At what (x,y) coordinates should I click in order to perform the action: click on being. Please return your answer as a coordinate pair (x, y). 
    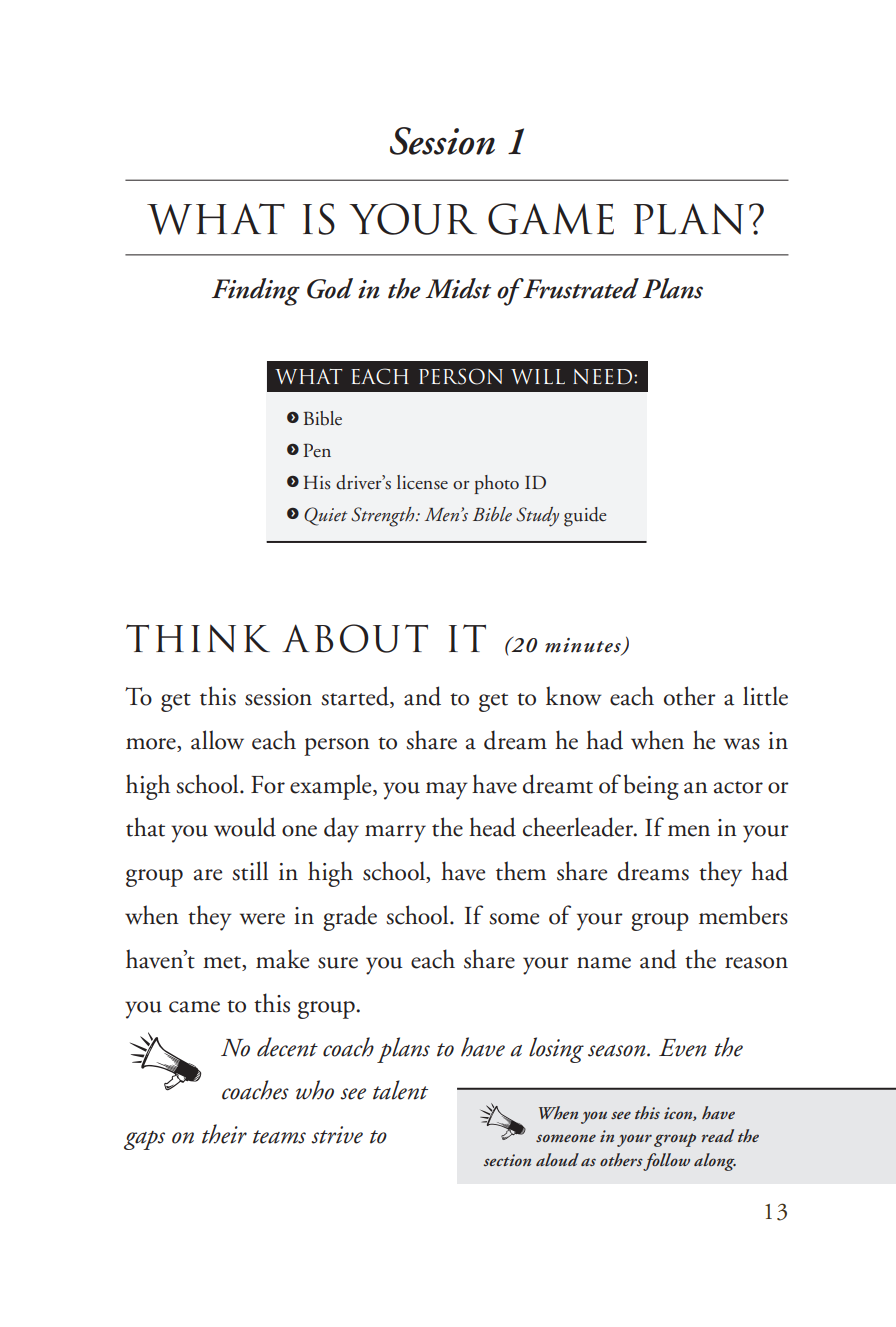
    Looking at the image, I should click on (651, 787).
